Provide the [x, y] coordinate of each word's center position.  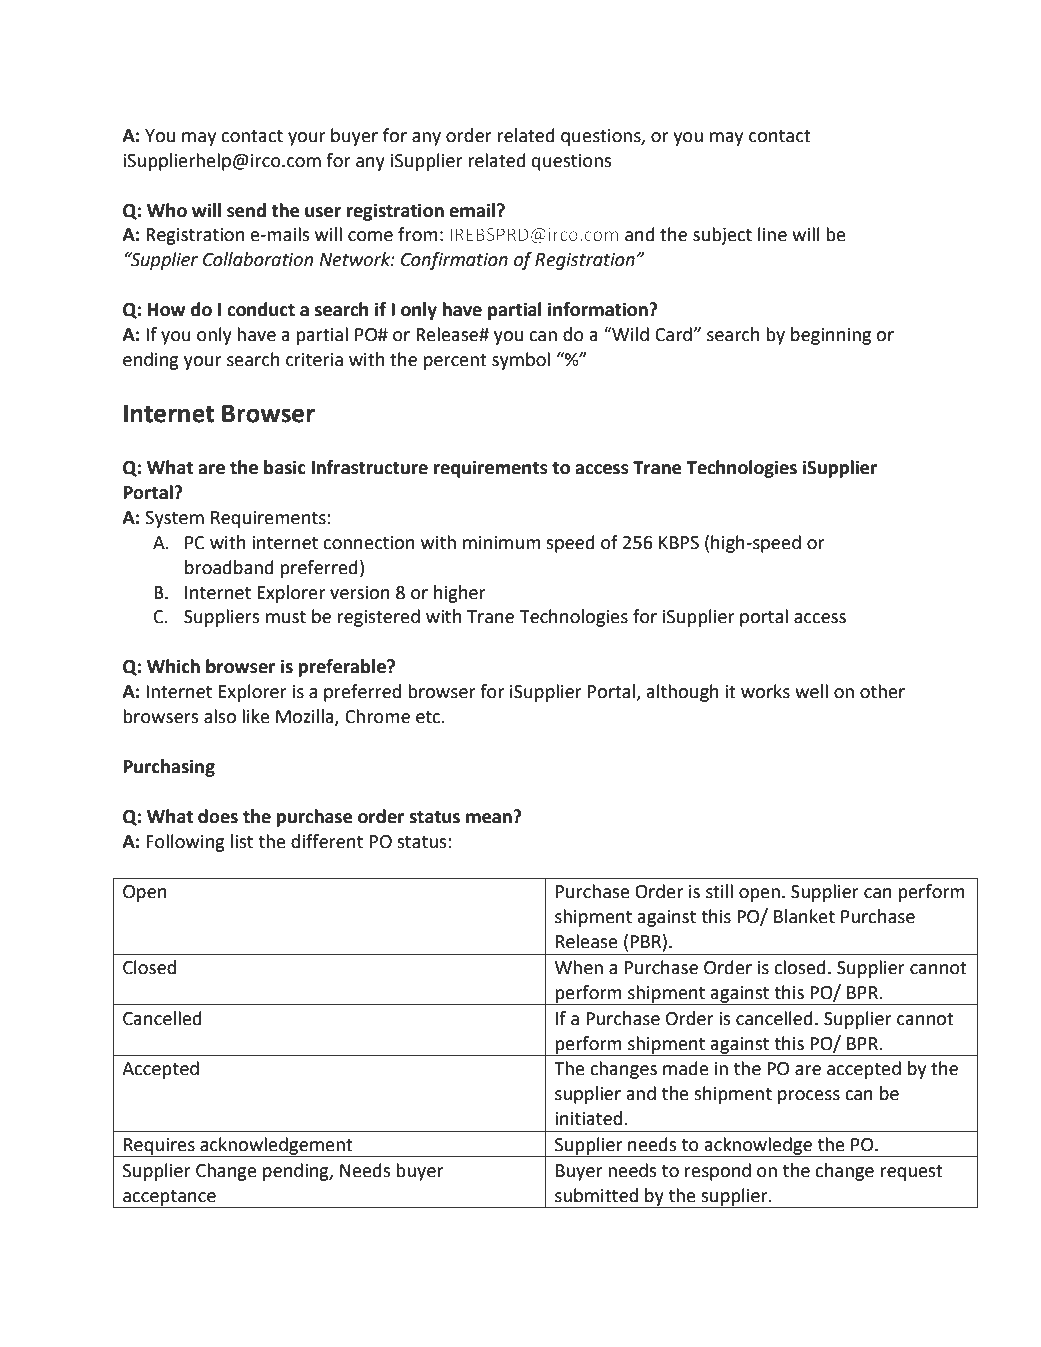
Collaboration [258, 259]
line [772, 234]
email [472, 210]
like [256, 716]
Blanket [804, 916]
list [242, 841]
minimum [502, 543]
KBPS [679, 543]
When [579, 967]
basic [285, 467]
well [811, 691]
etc [429, 717]
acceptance [169, 1199]
